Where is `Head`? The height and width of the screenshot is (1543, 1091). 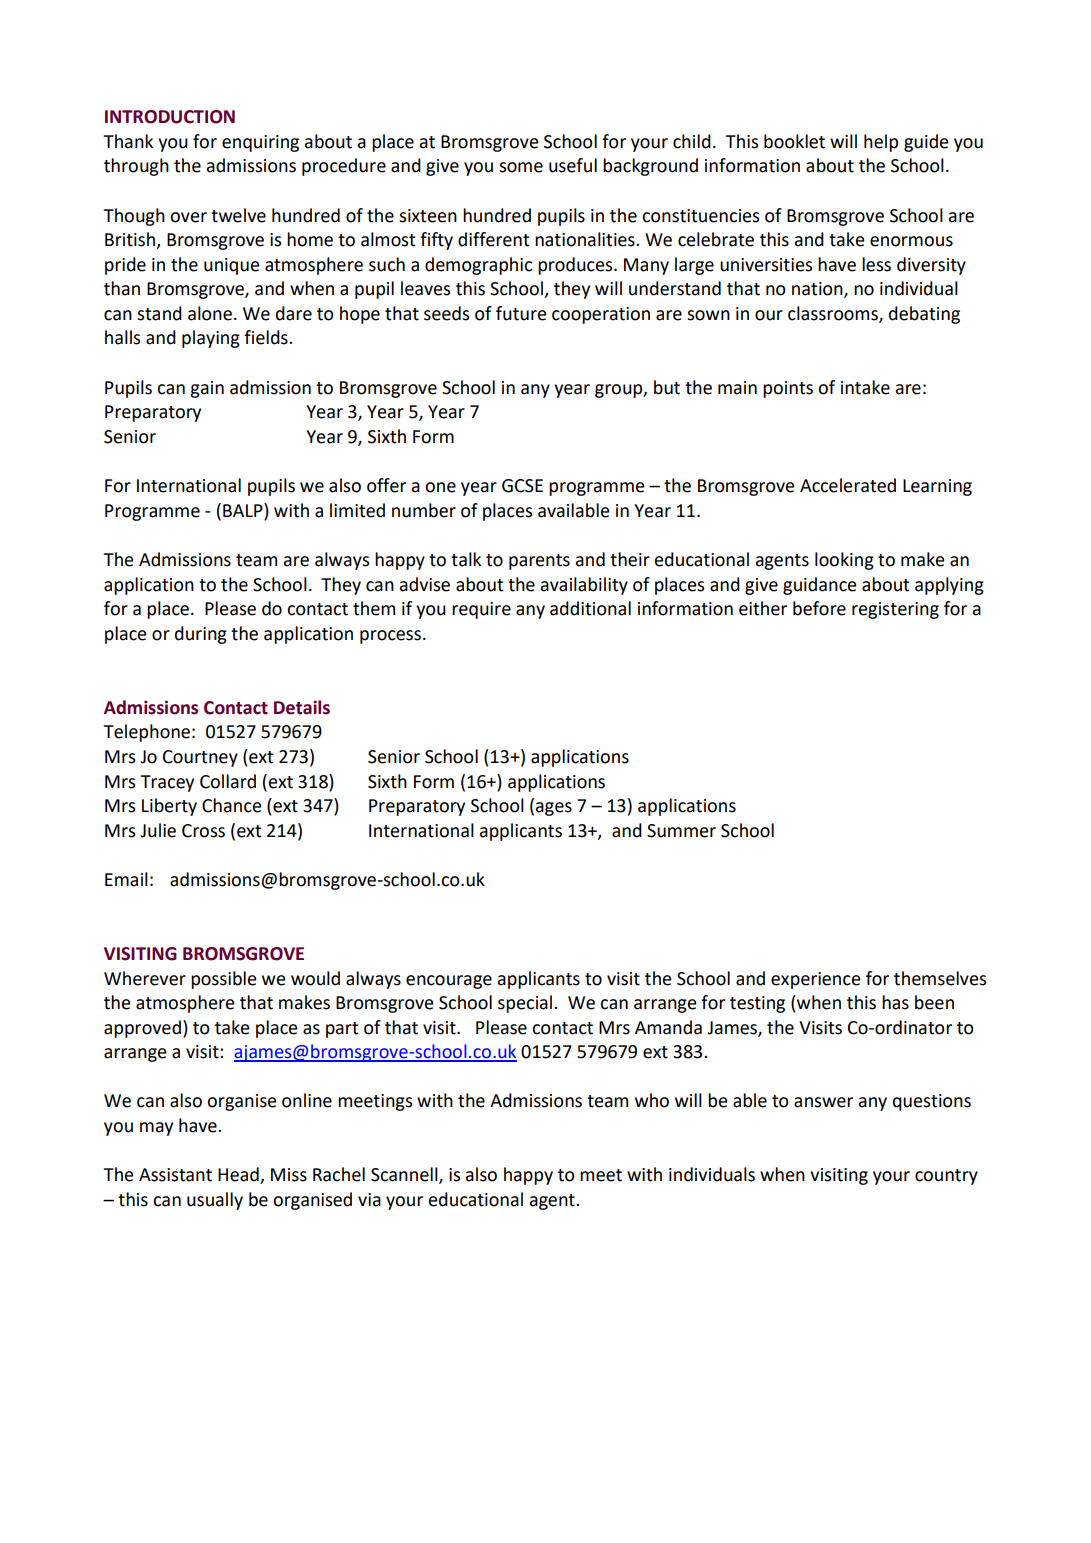 Head is located at coordinates (239, 1175).
